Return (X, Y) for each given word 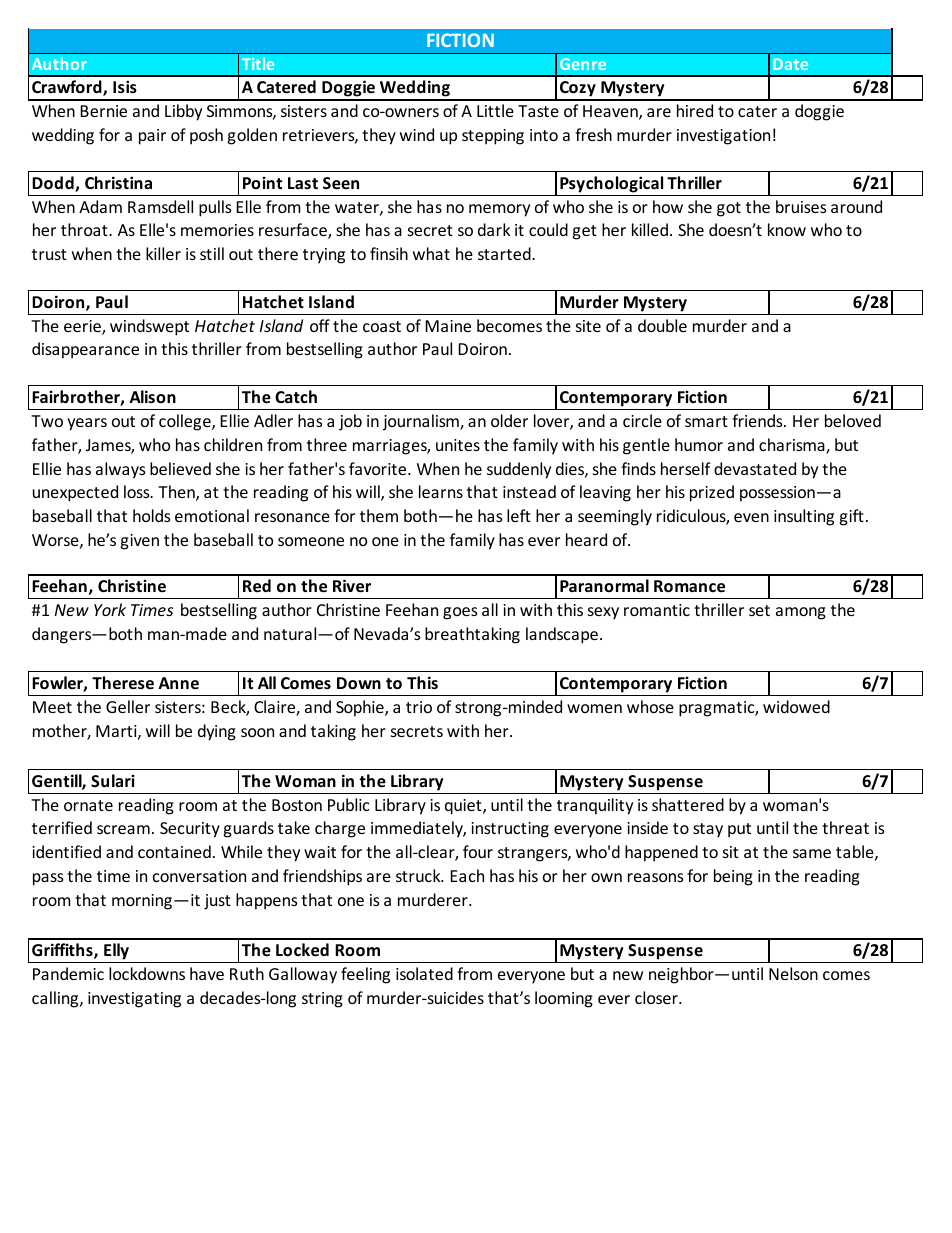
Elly (116, 951)
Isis (125, 87)
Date (790, 64)
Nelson (793, 973)
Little (495, 110)
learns (441, 491)
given (140, 542)
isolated (424, 973)
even (751, 517)
